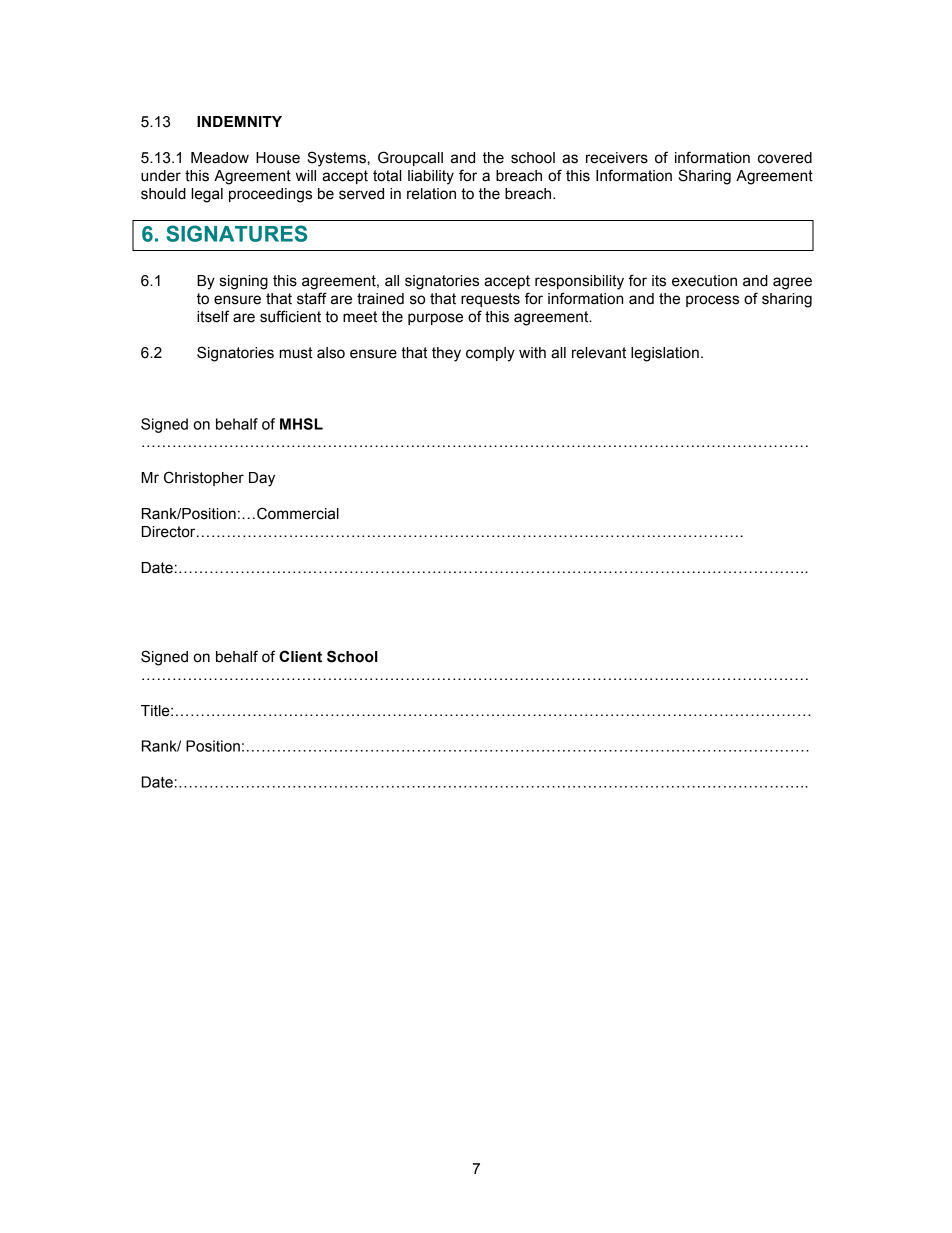 Image resolution: width=952 pixels, height=1233 pixels. What do you see at coordinates (262, 479) in the screenshot?
I see `Day` at bounding box center [262, 479].
